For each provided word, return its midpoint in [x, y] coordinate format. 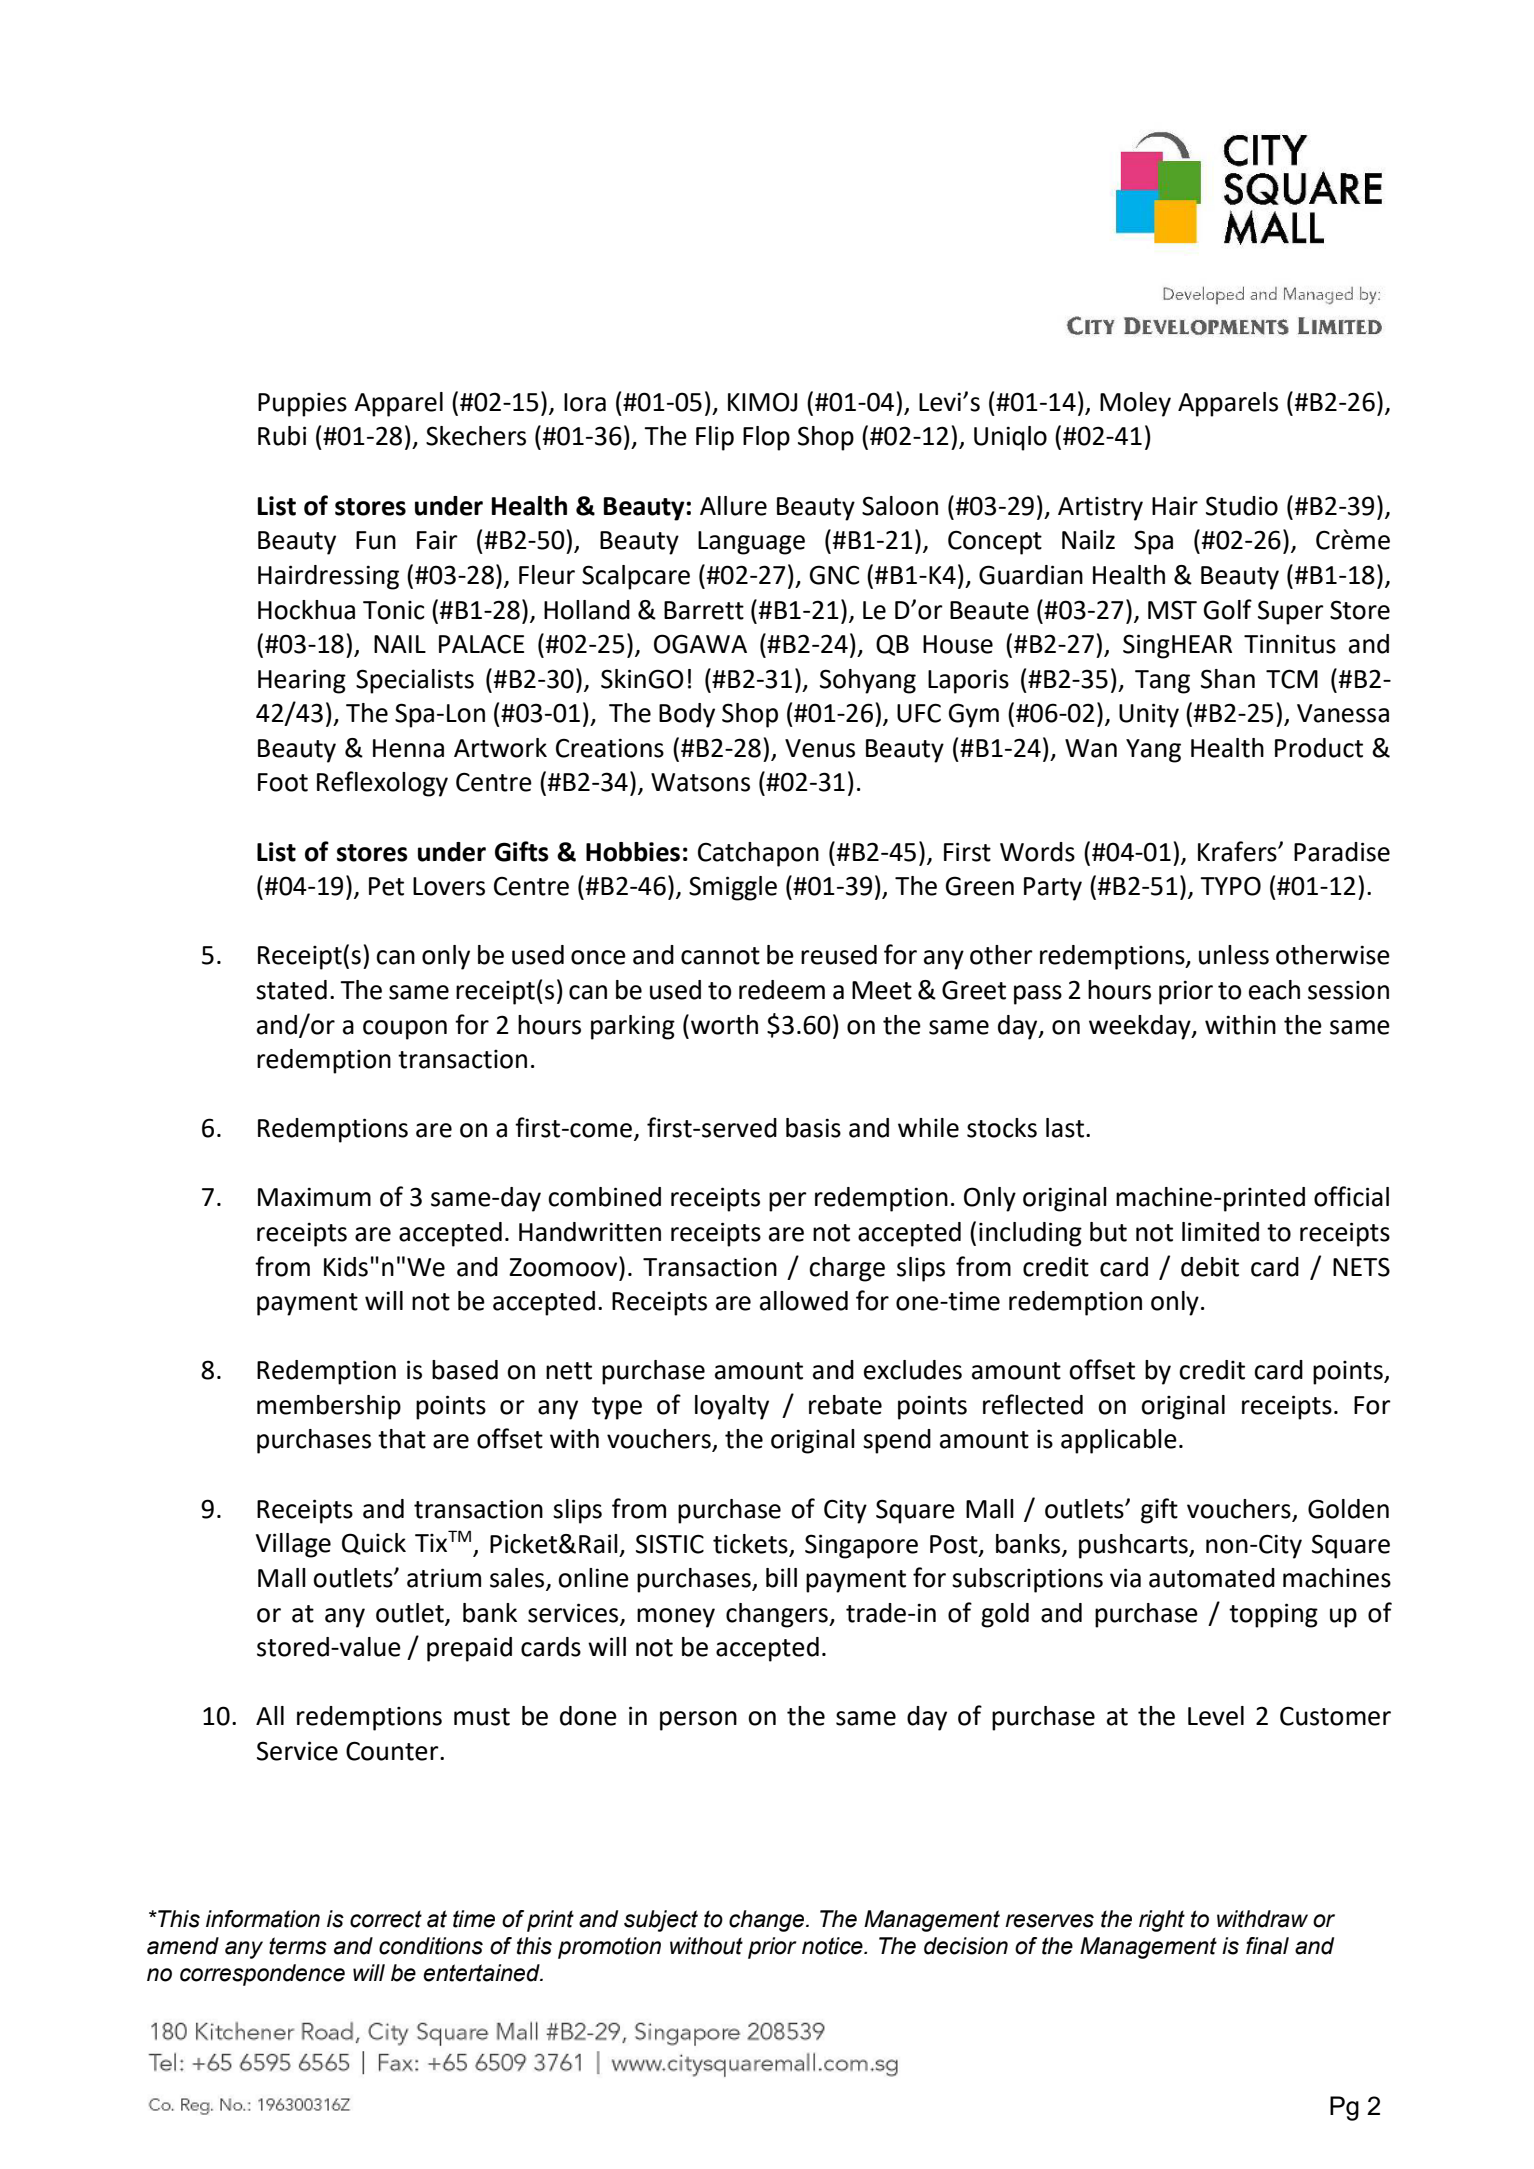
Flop [766, 438]
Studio [1242, 506]
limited [1220, 1232]
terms [298, 1946]
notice [833, 1946]
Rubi [282, 436]
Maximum [314, 1197]
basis [813, 1128]
